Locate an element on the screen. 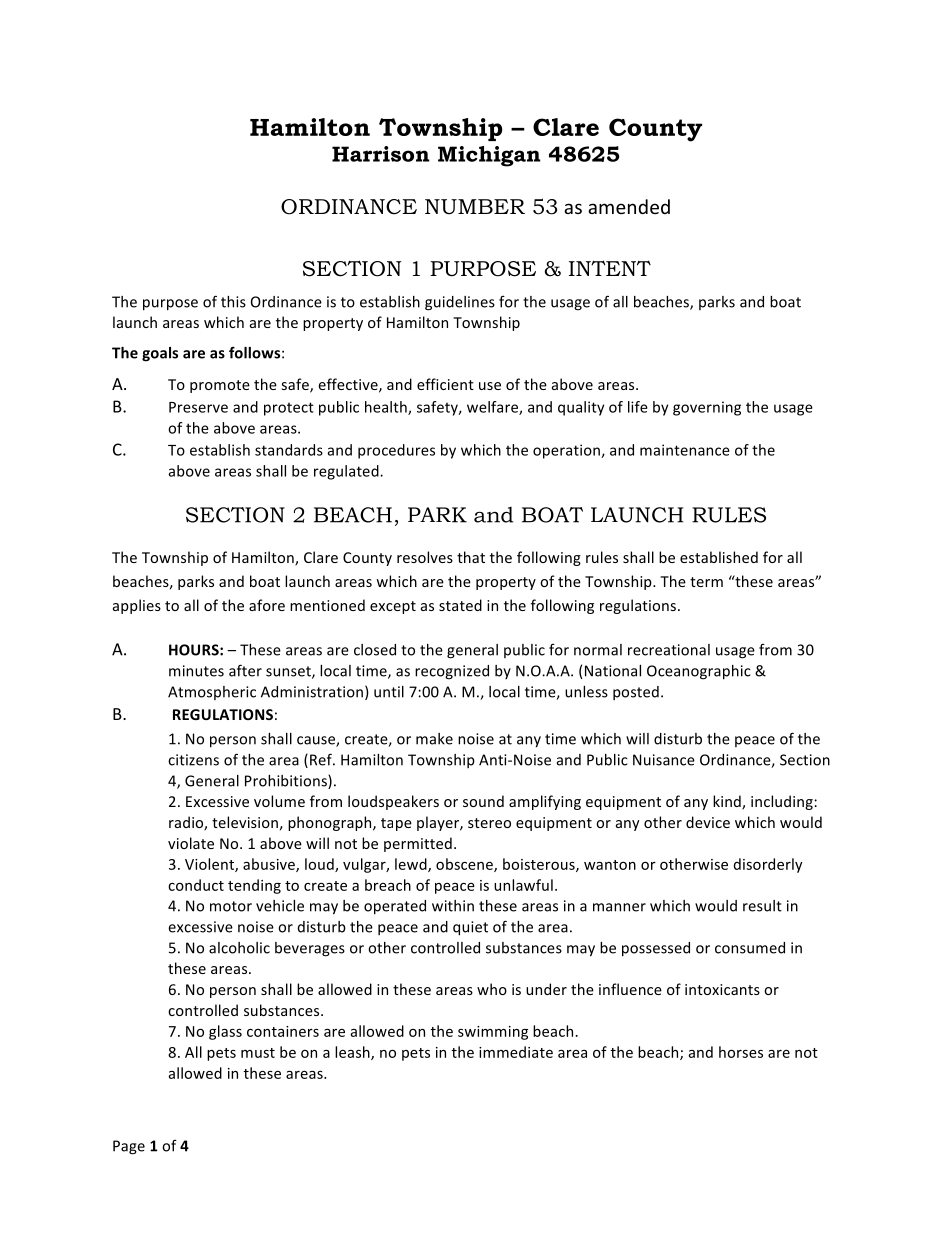 This screenshot has height=1233, width=952. NUMBER is located at coordinates (475, 207).
